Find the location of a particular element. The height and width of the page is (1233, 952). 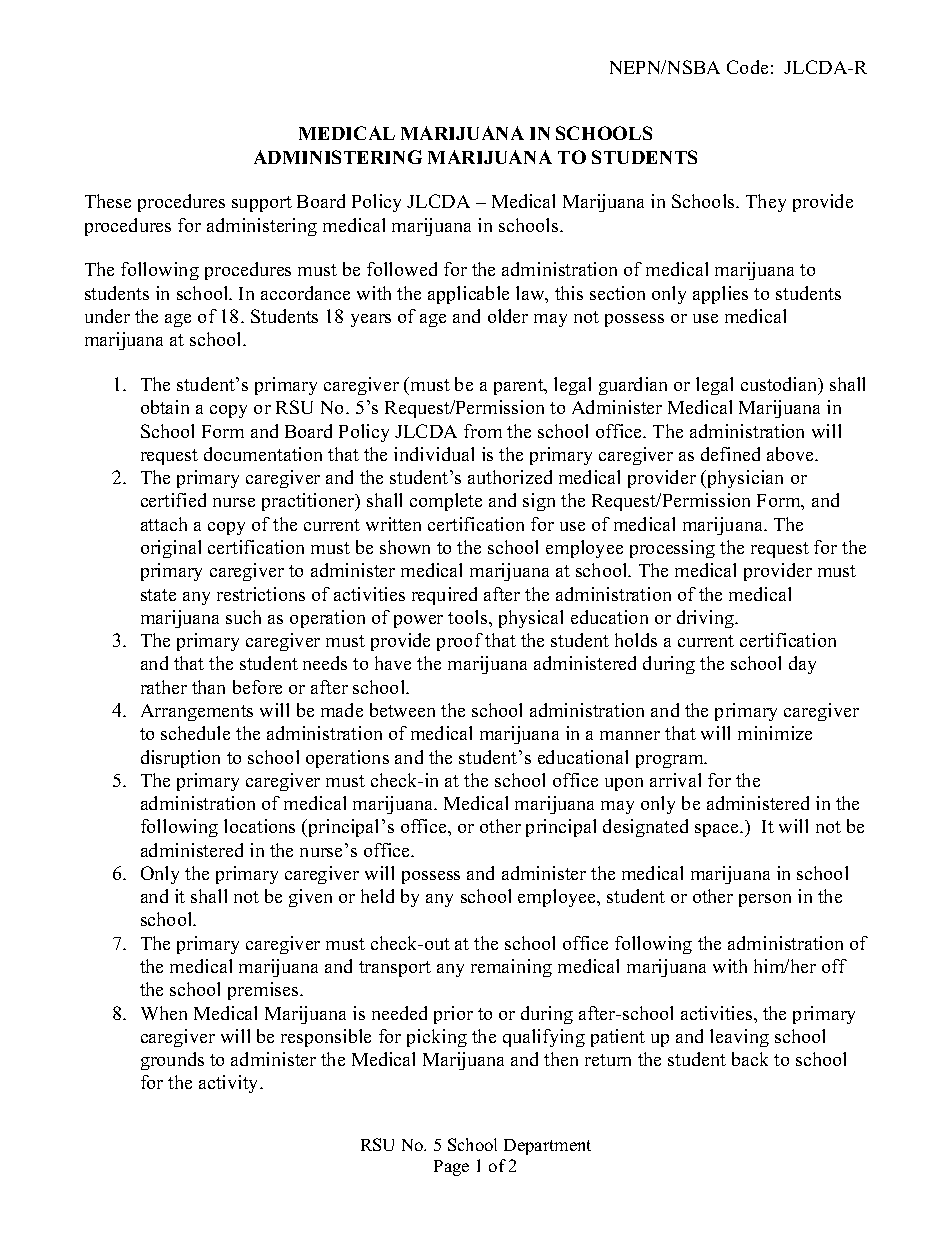

obtain is located at coordinates (165, 407).
